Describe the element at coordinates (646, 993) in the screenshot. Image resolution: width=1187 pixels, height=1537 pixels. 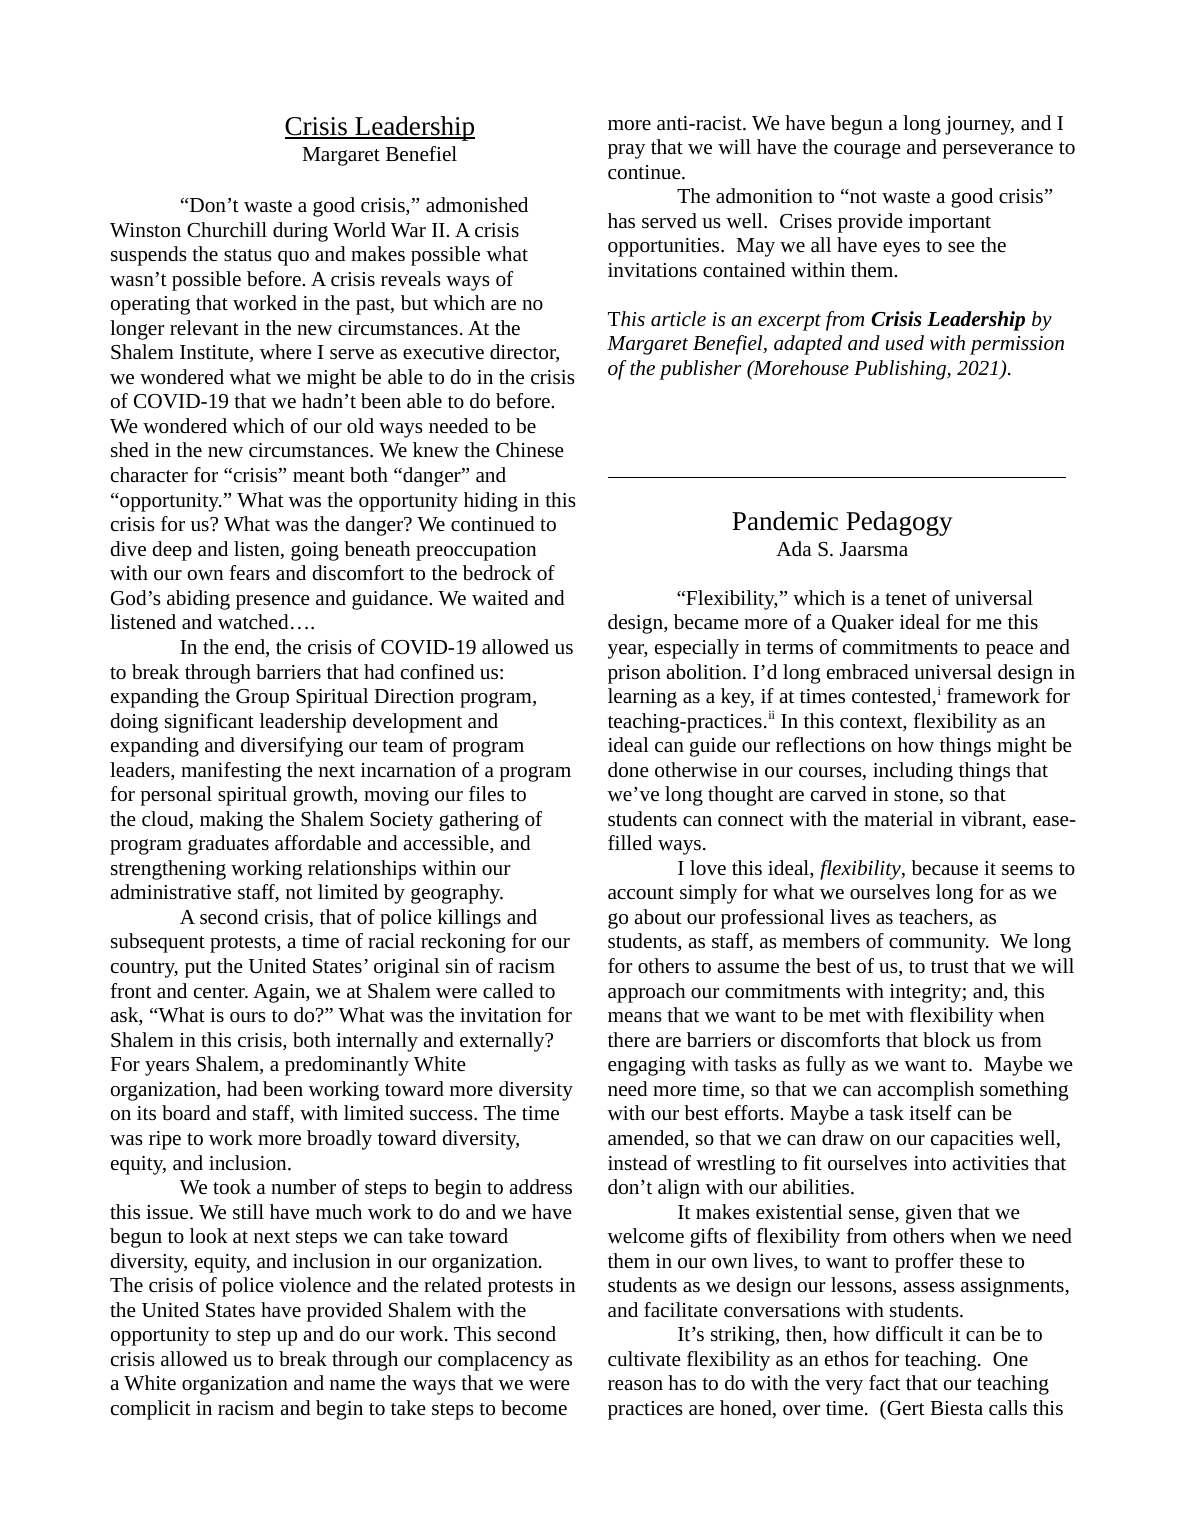
I see `approach` at that location.
